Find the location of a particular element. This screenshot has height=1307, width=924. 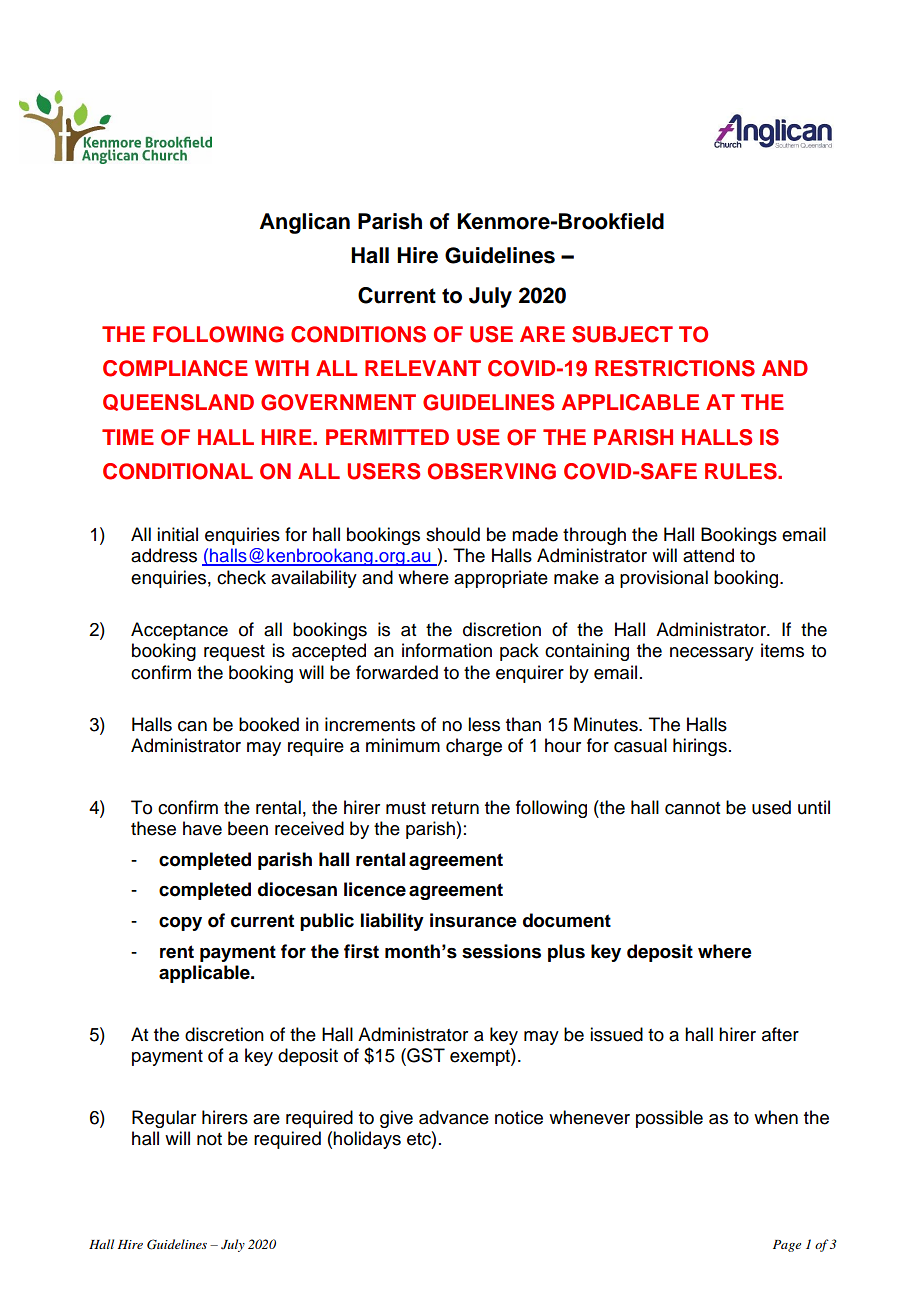

check is located at coordinates (241, 577).
